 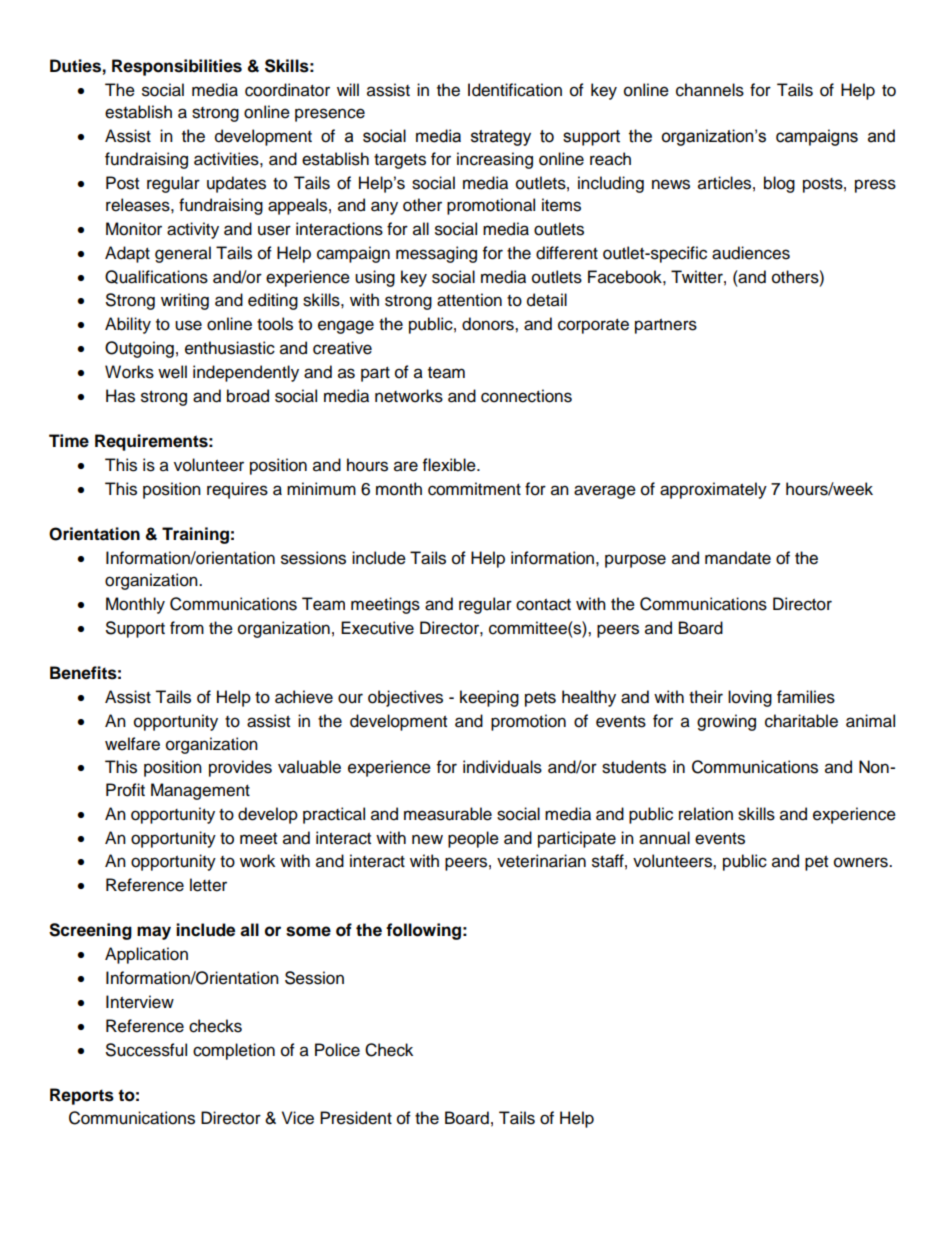 I want to click on mandate, so click(x=738, y=558).
